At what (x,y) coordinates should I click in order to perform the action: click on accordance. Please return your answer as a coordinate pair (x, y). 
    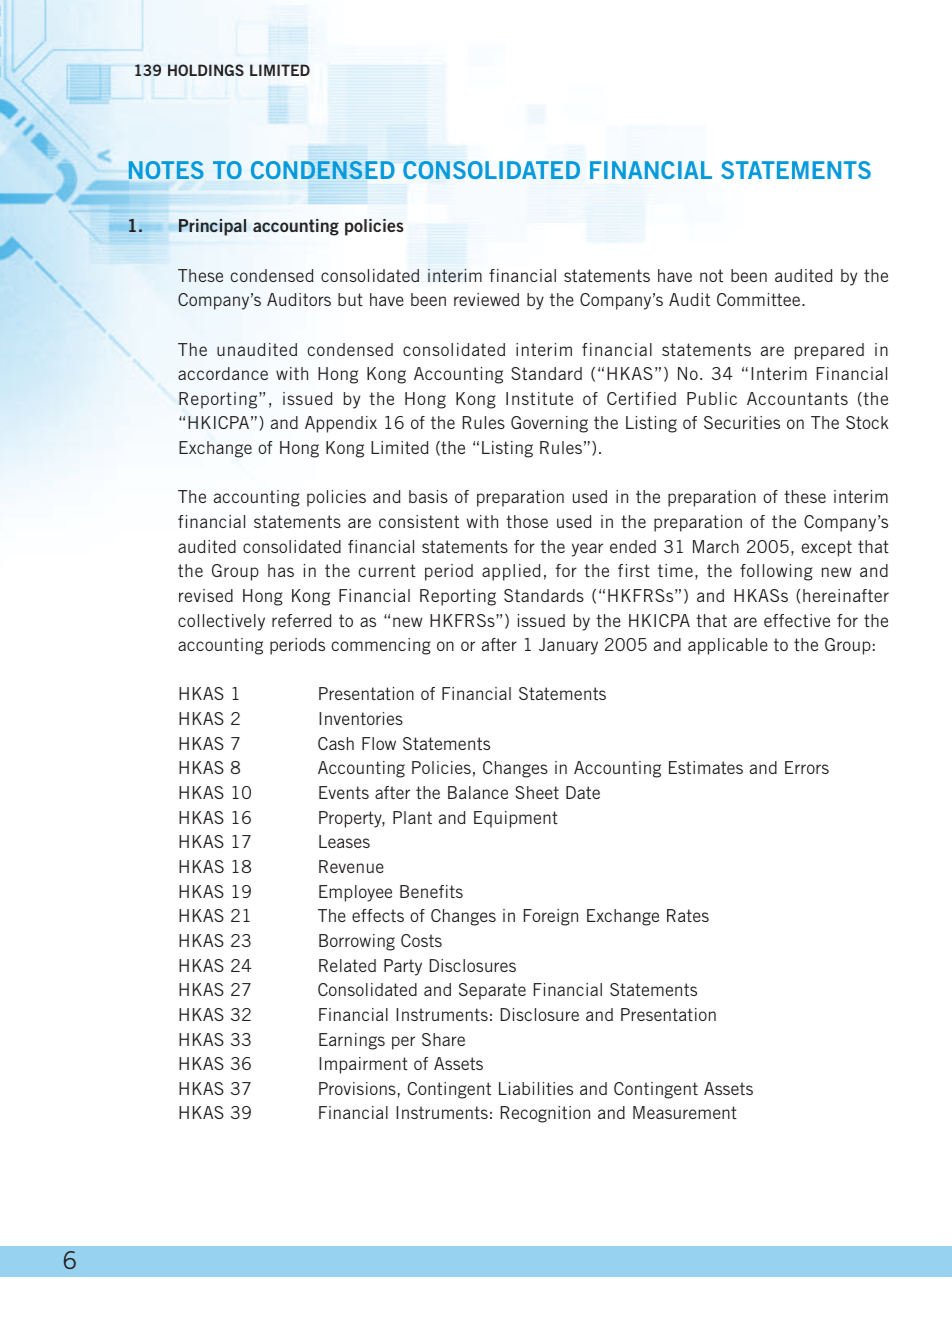
    Looking at the image, I should click on (223, 373).
